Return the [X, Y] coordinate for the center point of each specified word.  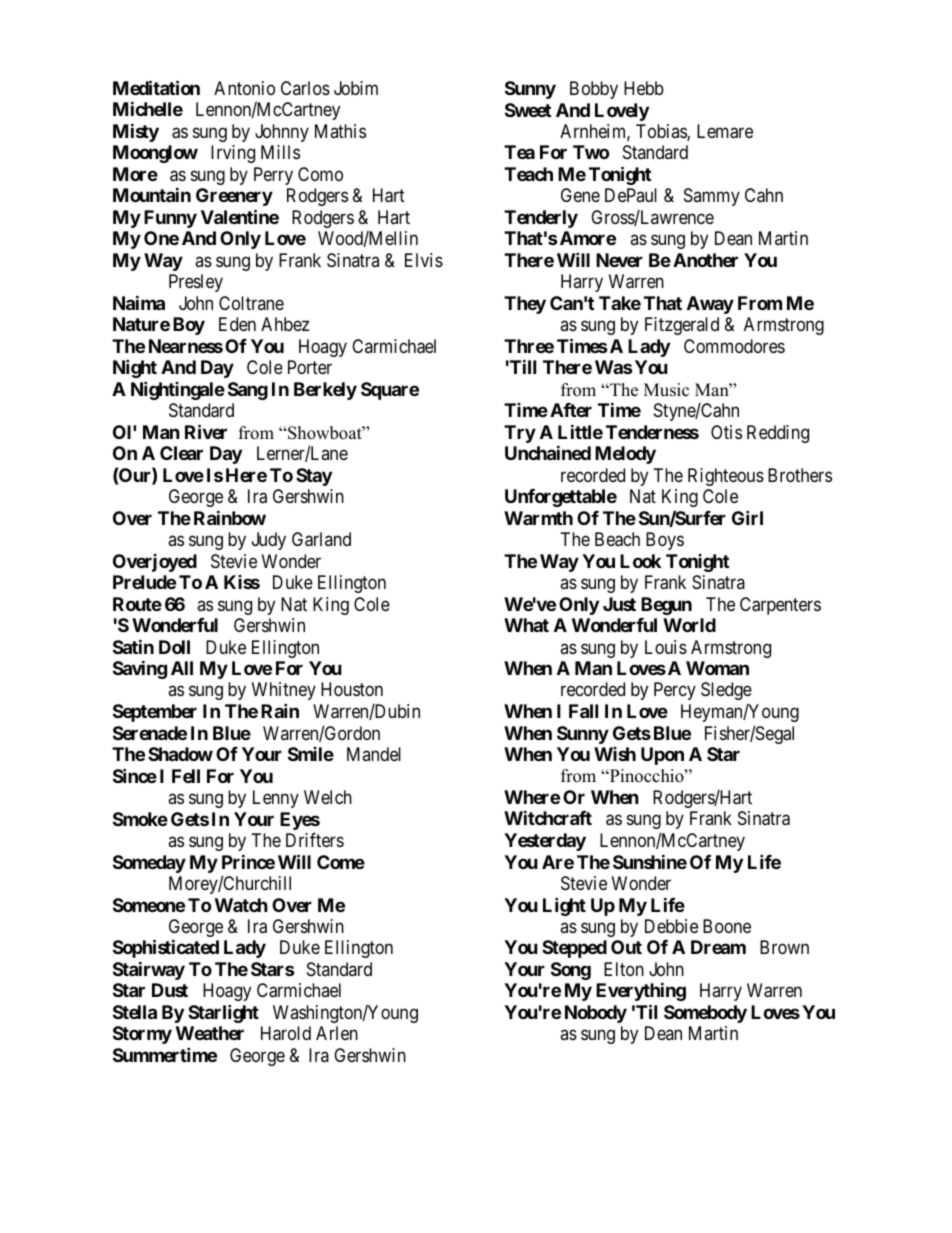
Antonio [244, 88]
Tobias [662, 132]
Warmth [538, 518]
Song [571, 971]
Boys [665, 541]
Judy [269, 541]
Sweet [528, 110]
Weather [210, 1033]
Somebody [705, 1014]
